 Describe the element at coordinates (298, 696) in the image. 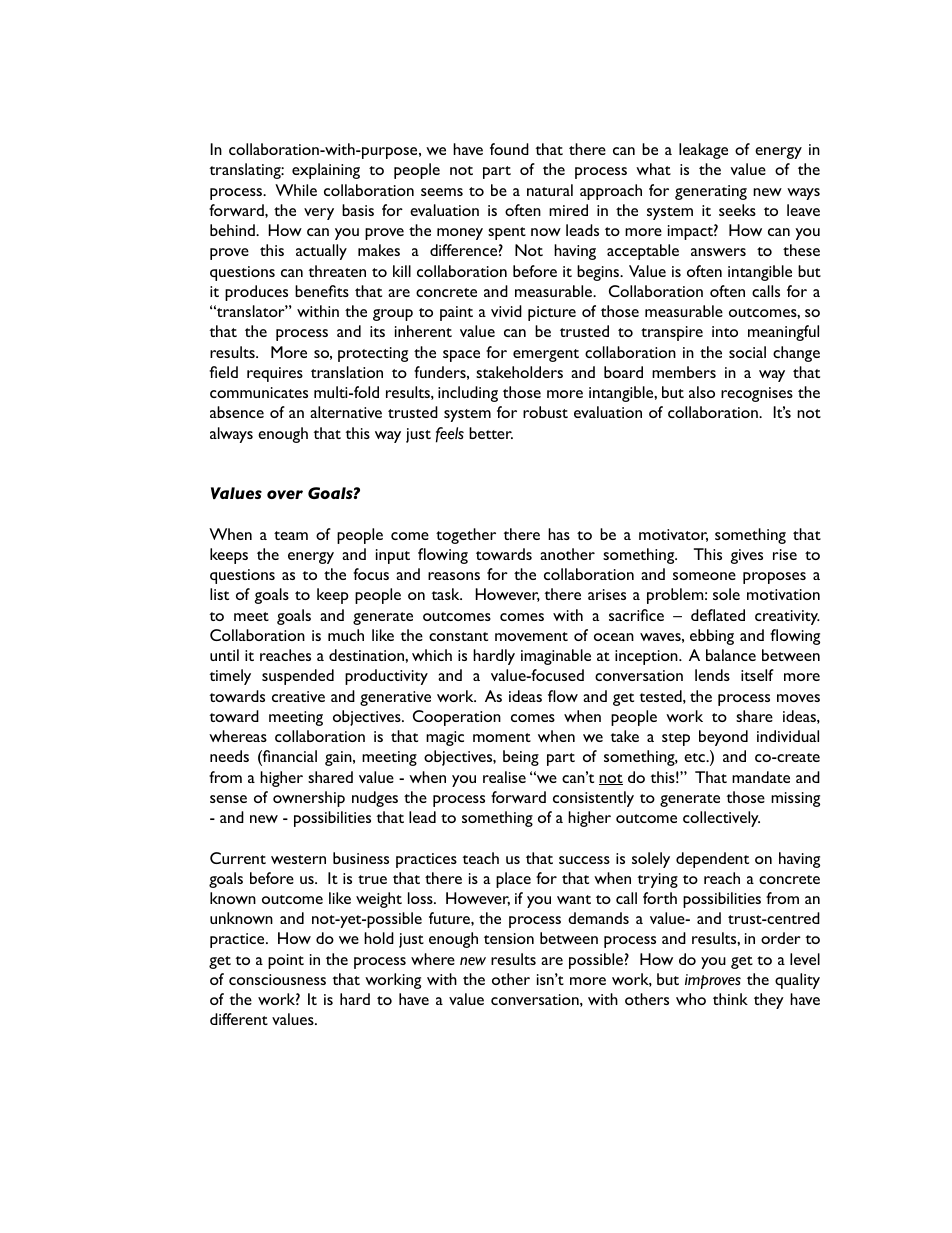

I see `creative` at that location.
